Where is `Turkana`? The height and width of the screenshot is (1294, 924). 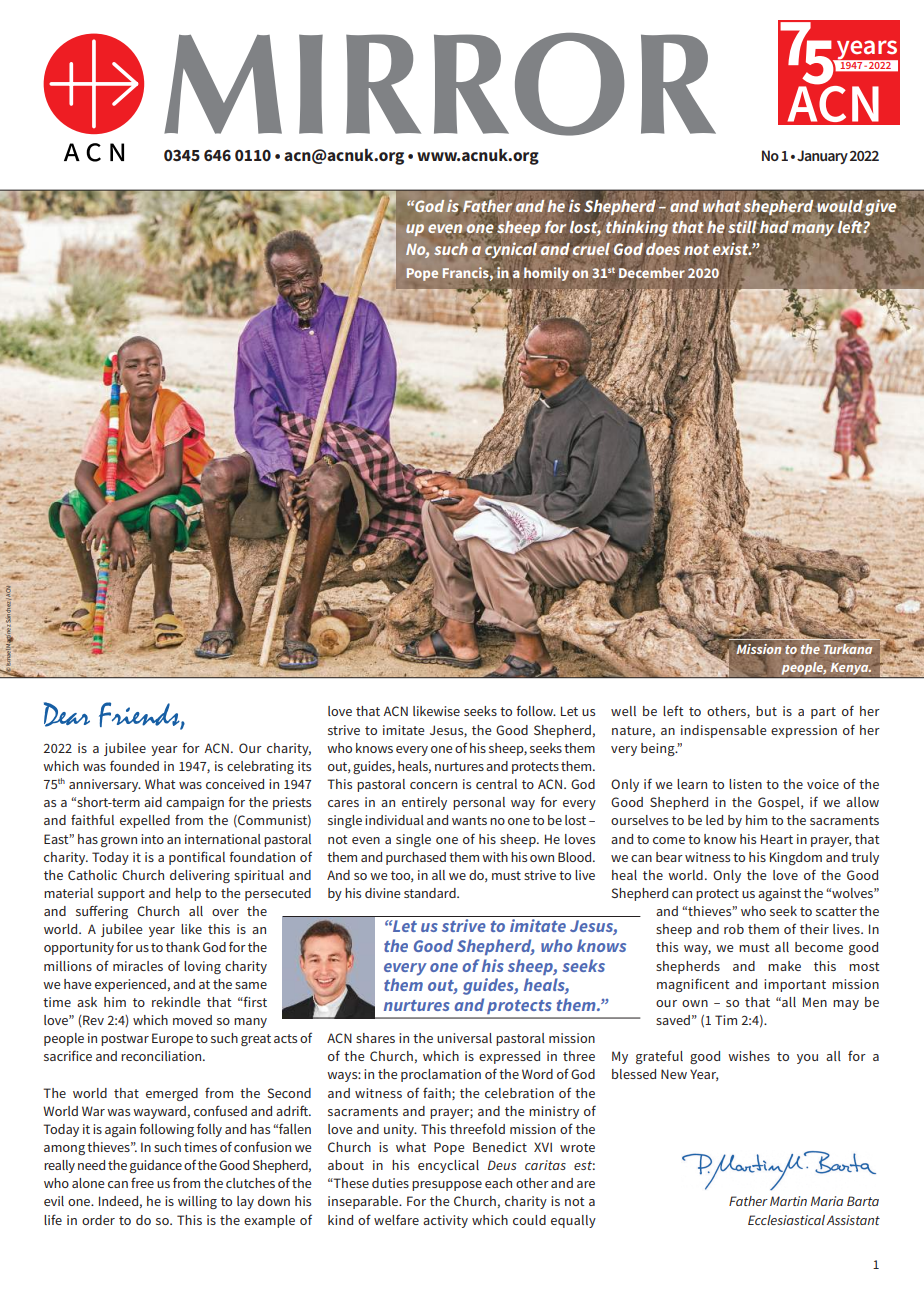
Turkana is located at coordinates (848, 647).
